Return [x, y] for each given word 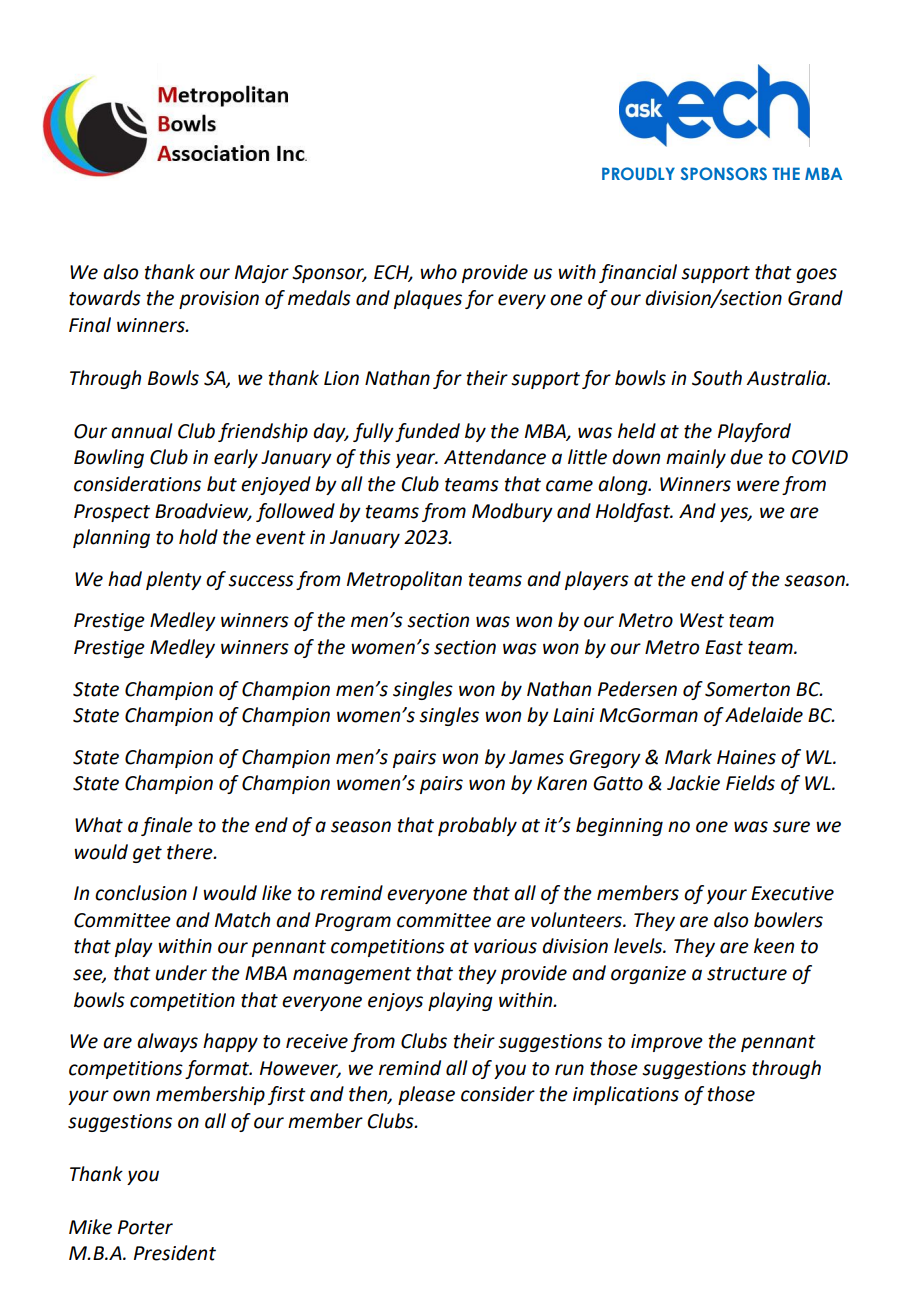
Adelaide [764, 715]
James [536, 757]
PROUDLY [638, 173]
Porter [145, 1227]
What [99, 825]
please [426, 1095]
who [438, 272]
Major [262, 274]
